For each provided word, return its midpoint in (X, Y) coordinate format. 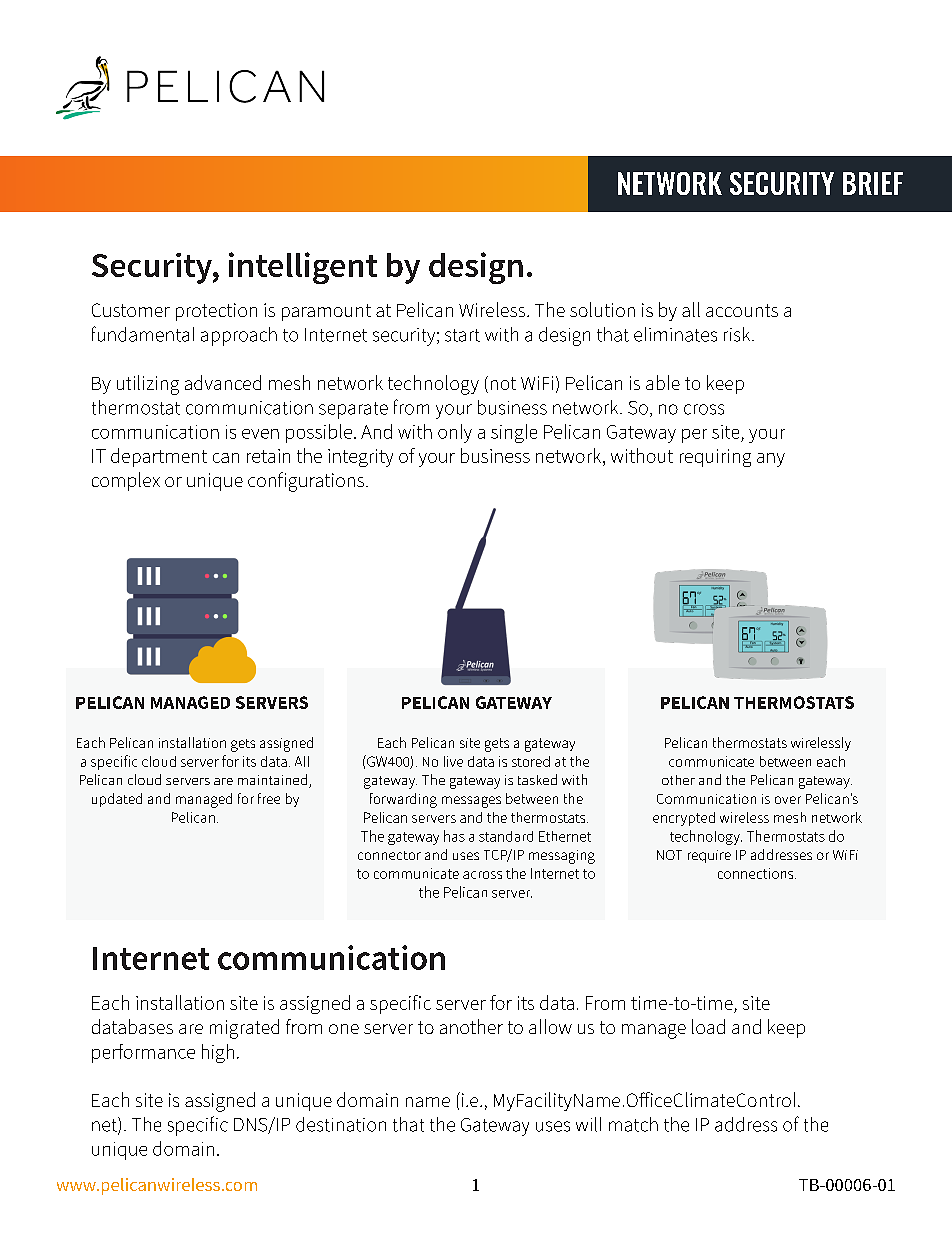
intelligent (303, 268)
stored (531, 761)
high (218, 1053)
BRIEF (873, 183)
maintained (274, 781)
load (708, 1026)
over (788, 800)
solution (602, 309)
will (588, 1124)
